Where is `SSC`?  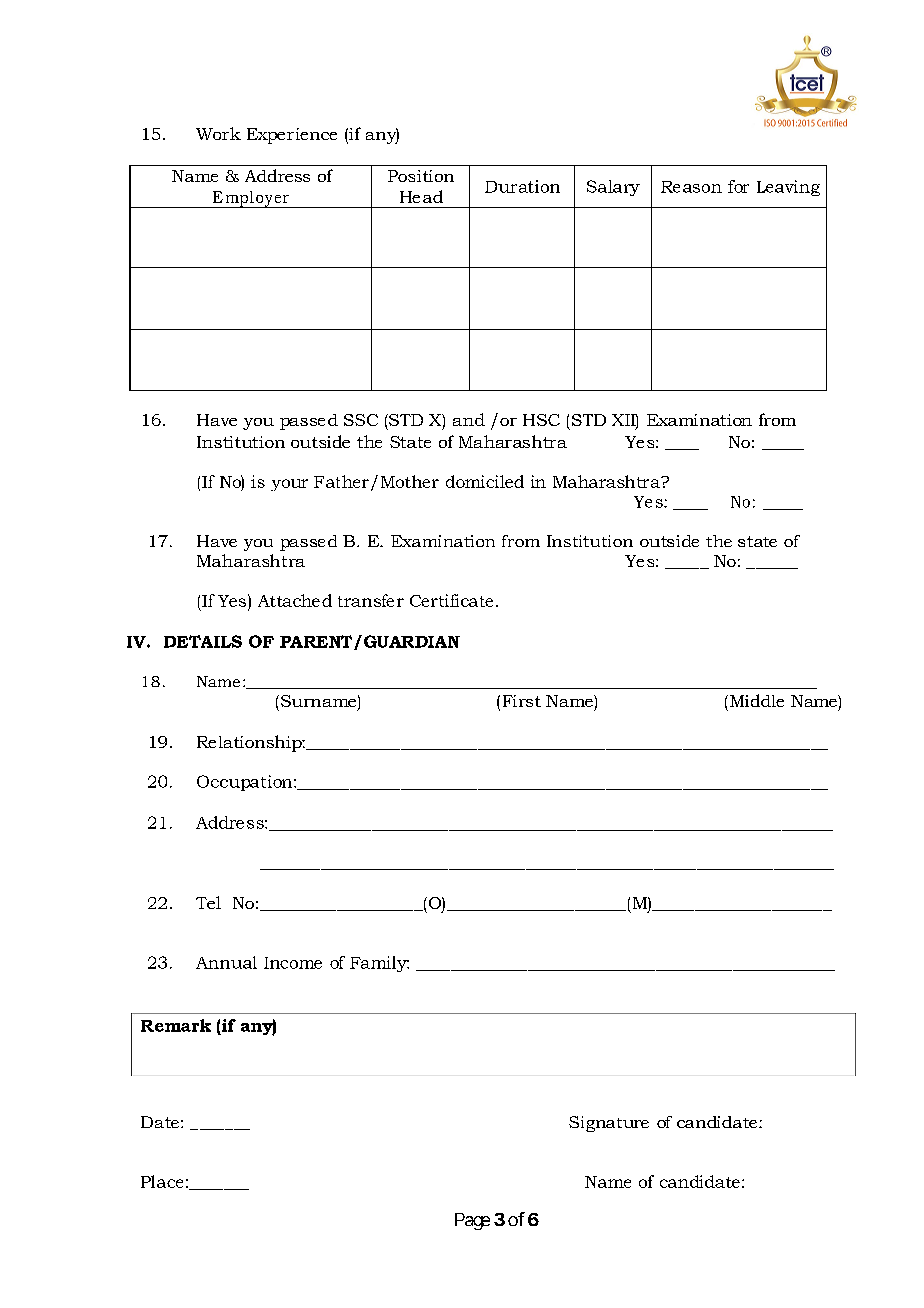
SSC is located at coordinates (361, 420).
